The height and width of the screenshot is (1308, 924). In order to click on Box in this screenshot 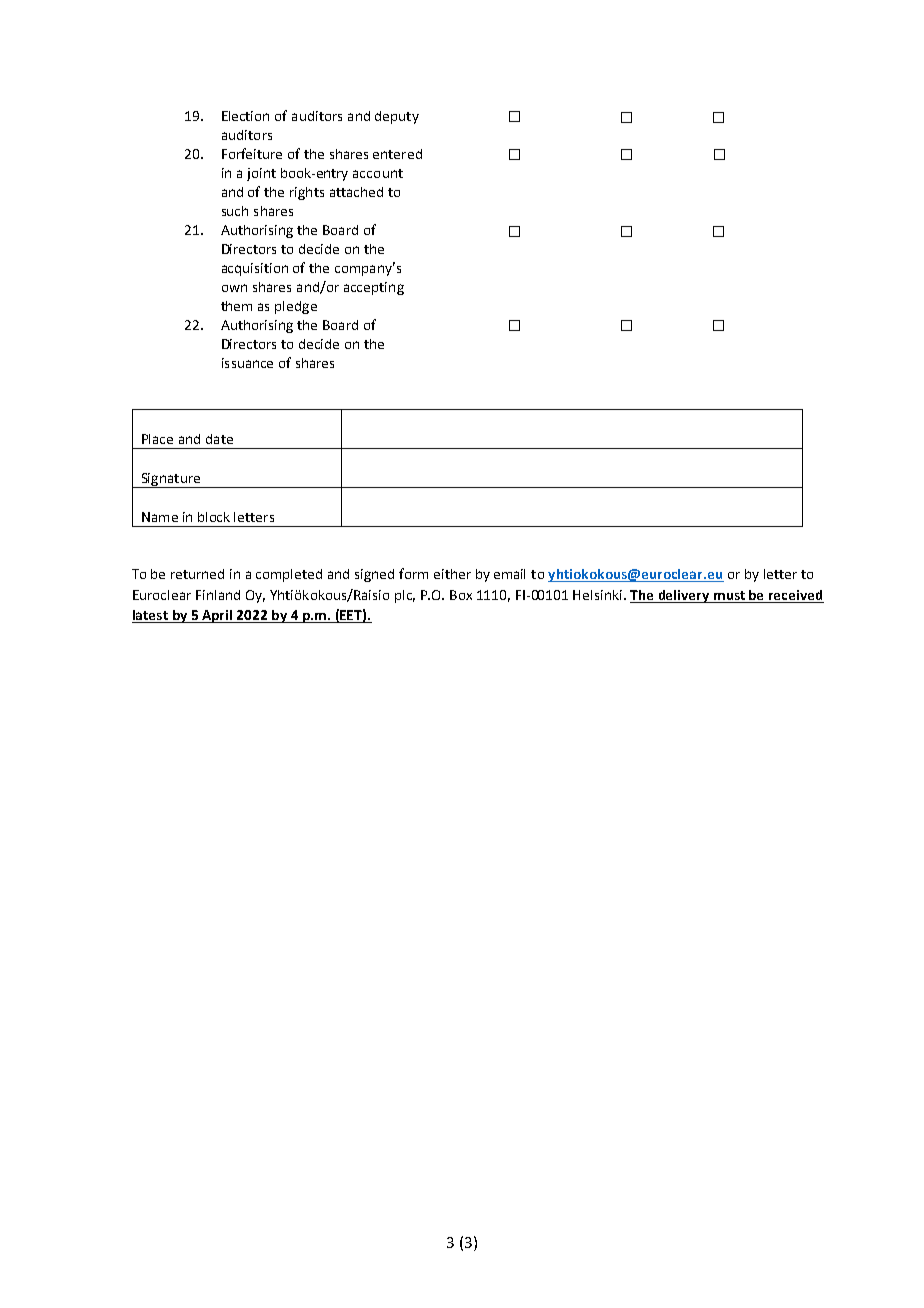, I will do `click(461, 595)`.
